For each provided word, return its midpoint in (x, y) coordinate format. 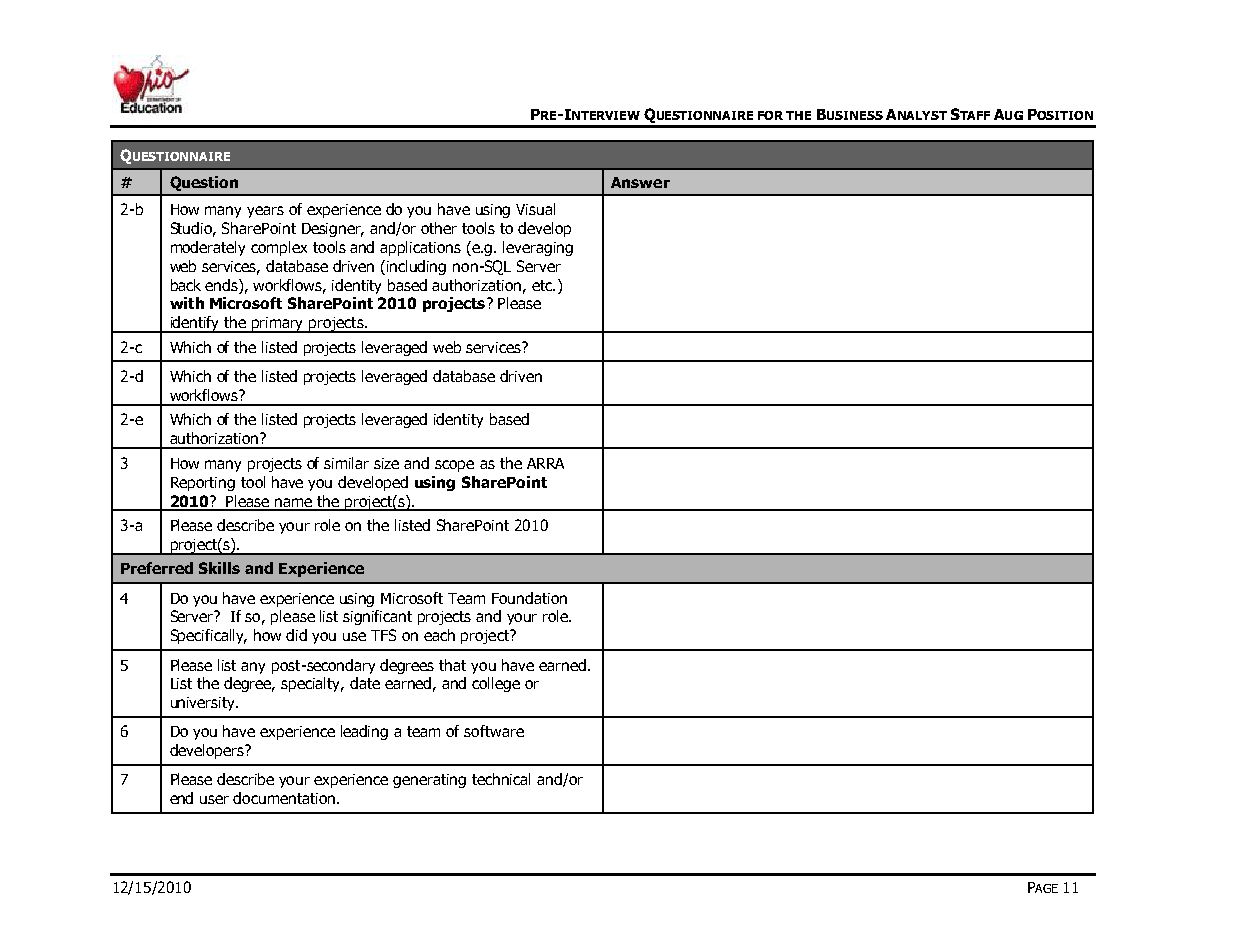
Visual (535, 209)
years (265, 212)
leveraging (538, 248)
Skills (219, 568)
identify (195, 324)
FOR (770, 115)
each (439, 635)
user (214, 799)
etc (543, 285)
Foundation (529, 598)
